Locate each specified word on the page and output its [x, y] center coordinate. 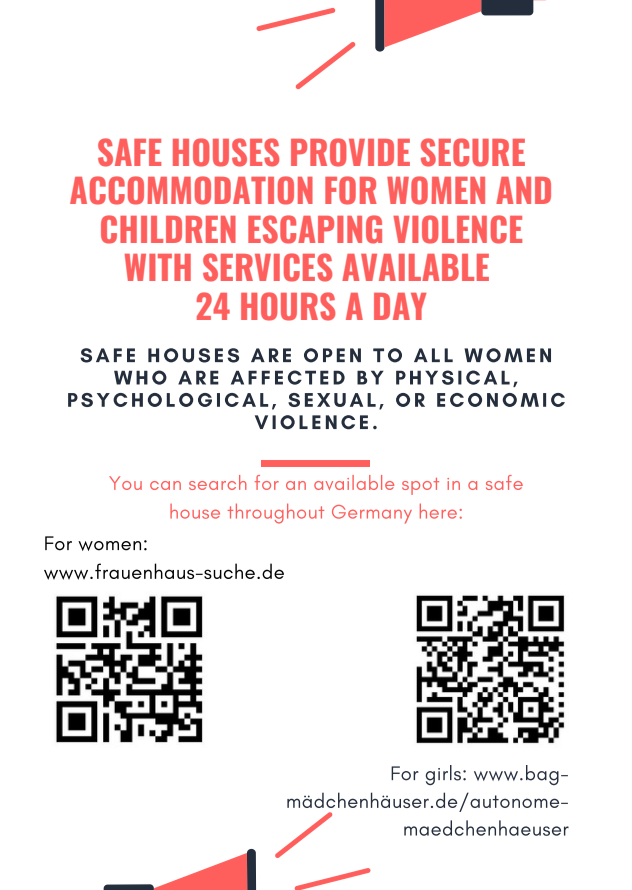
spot [420, 486]
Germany [372, 514]
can [165, 485]
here [438, 511]
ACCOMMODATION [191, 190]
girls [443, 775]
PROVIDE [350, 152]
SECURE [473, 152]
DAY [400, 306]
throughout [276, 513]
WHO [140, 377]
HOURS [288, 306]
